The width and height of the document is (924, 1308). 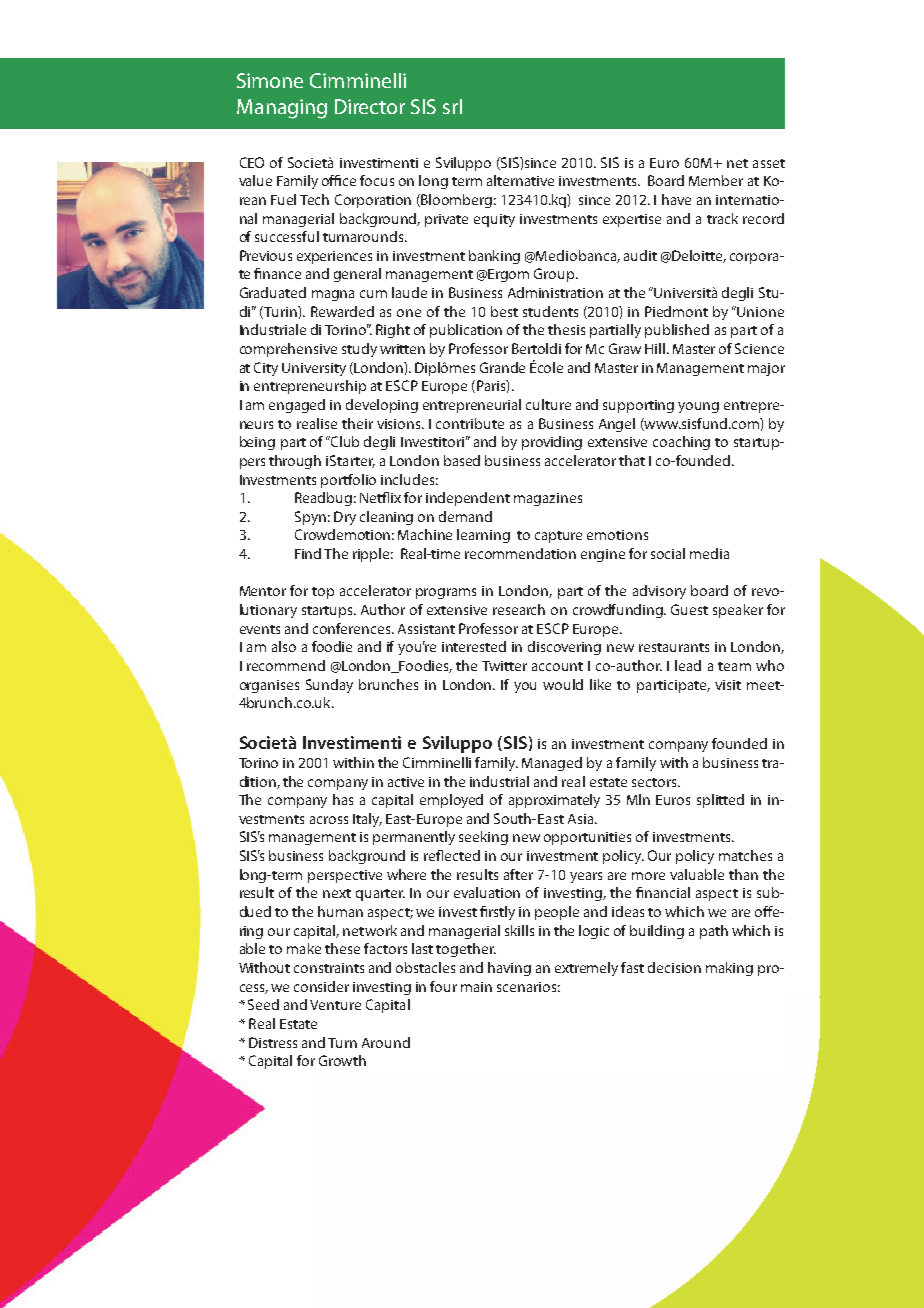 What do you see at coordinates (716, 180) in the document?
I see `Member` at bounding box center [716, 180].
